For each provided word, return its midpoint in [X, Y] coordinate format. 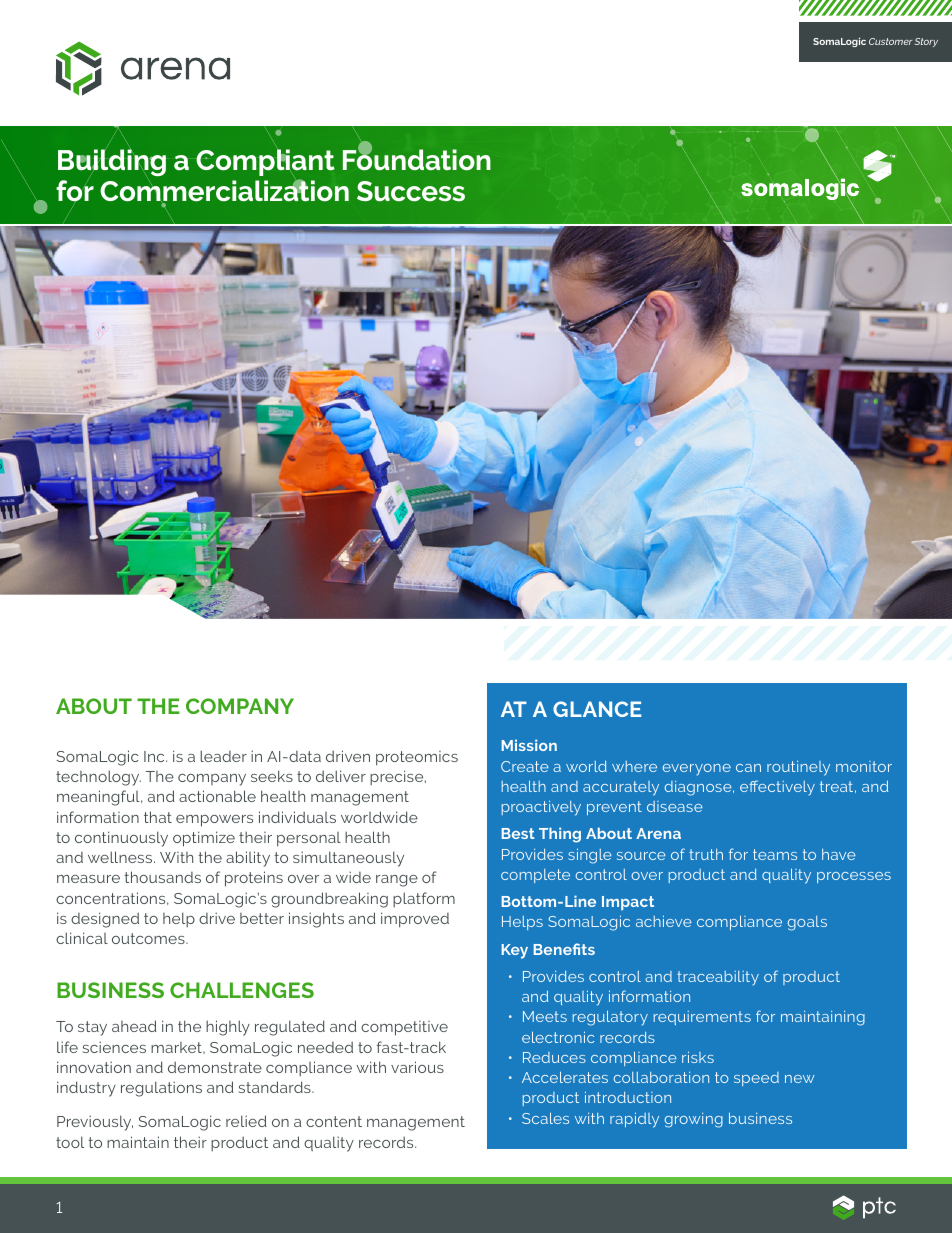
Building [112, 162]
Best [518, 833]
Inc [155, 756]
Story [926, 42]
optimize [204, 839]
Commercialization [224, 191]
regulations [161, 1089]
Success [411, 191]
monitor [864, 766]
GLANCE [597, 709]
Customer [891, 41]
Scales [545, 1118]
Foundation [417, 159]
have [839, 854]
